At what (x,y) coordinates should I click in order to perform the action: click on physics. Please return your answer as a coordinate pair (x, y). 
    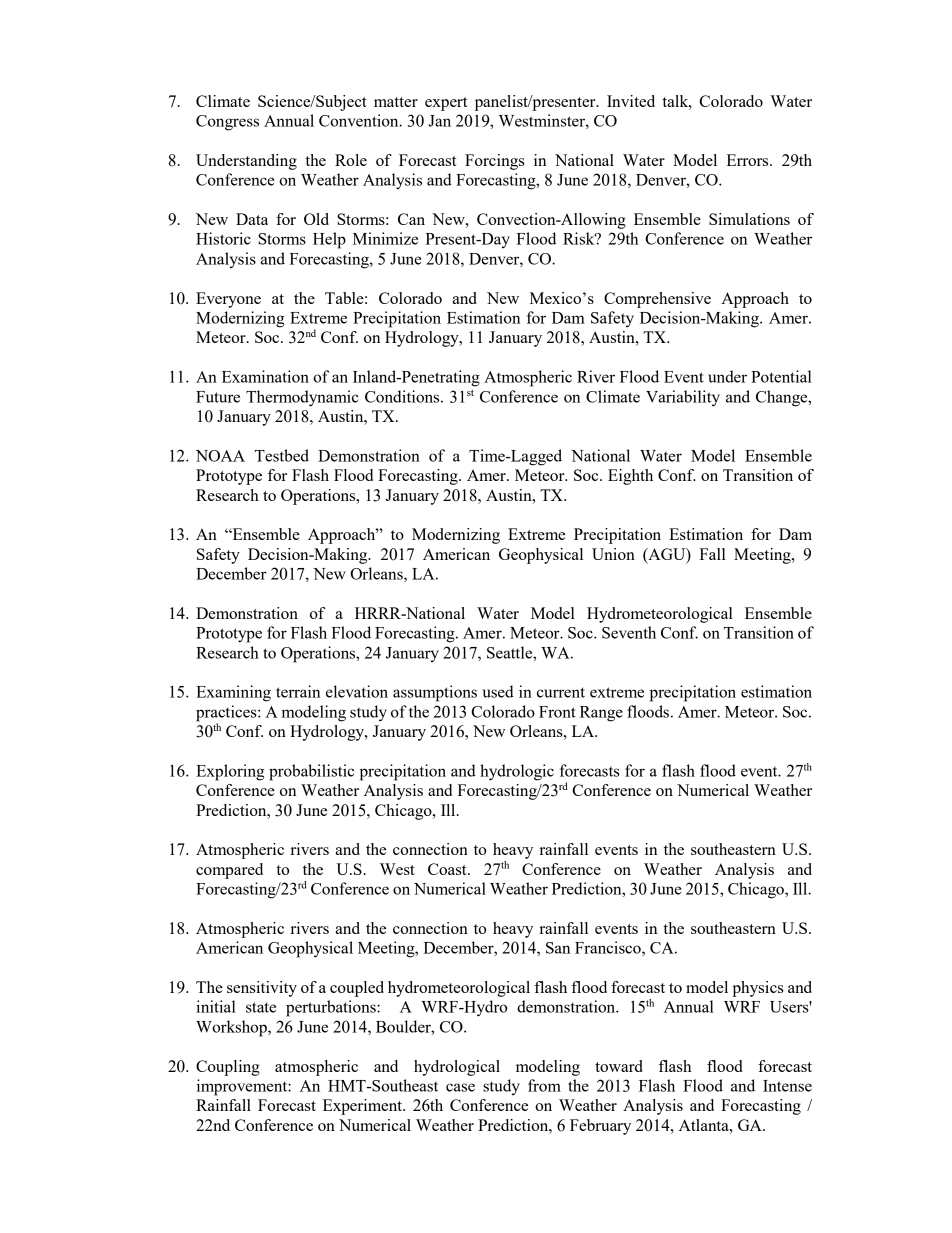
    Looking at the image, I should click on (758, 989).
